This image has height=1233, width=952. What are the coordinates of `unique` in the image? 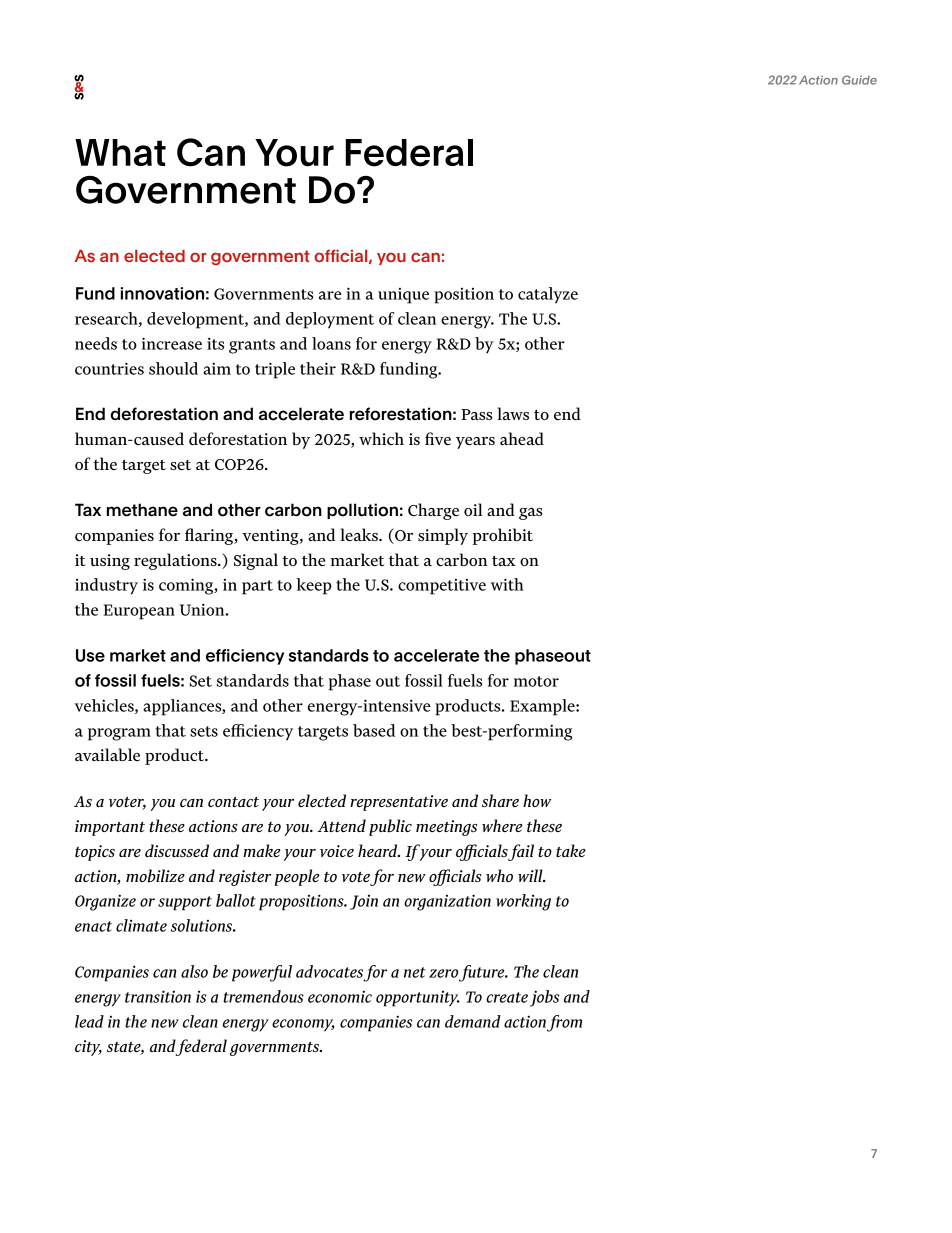 It's located at (403, 296).
